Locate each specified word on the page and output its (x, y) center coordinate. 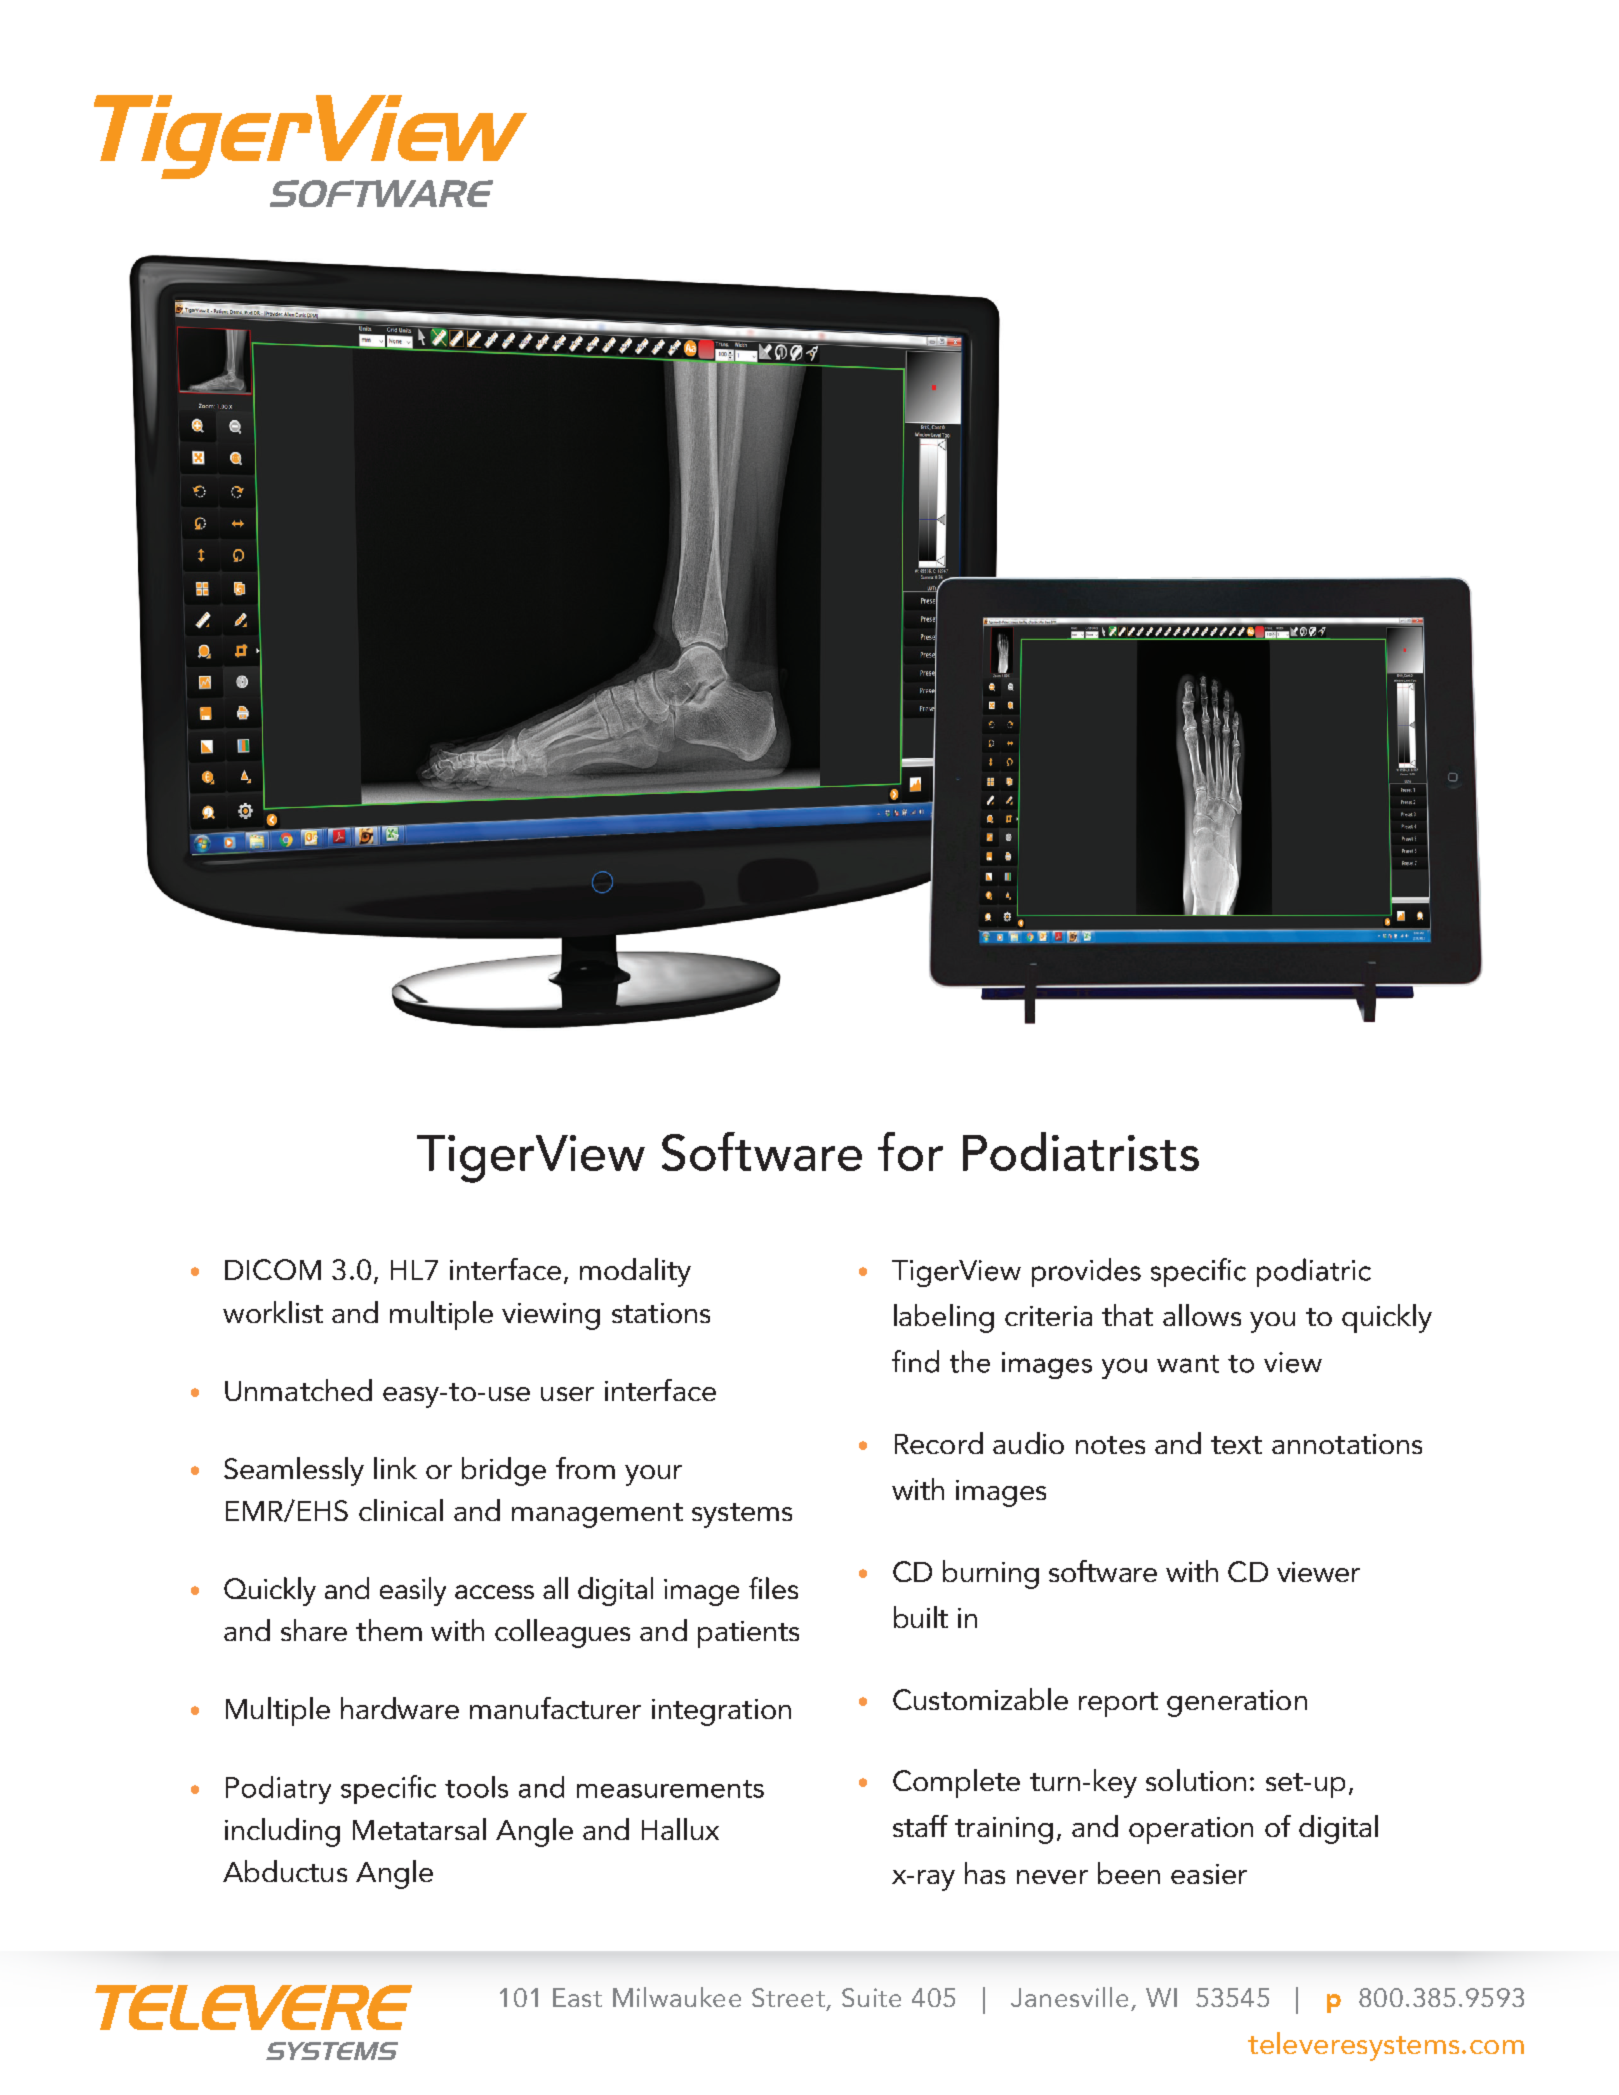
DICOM (273, 1269)
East (577, 1997)
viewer (1318, 1572)
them (389, 1630)
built (921, 1617)
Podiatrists (1081, 1151)
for (910, 1151)
